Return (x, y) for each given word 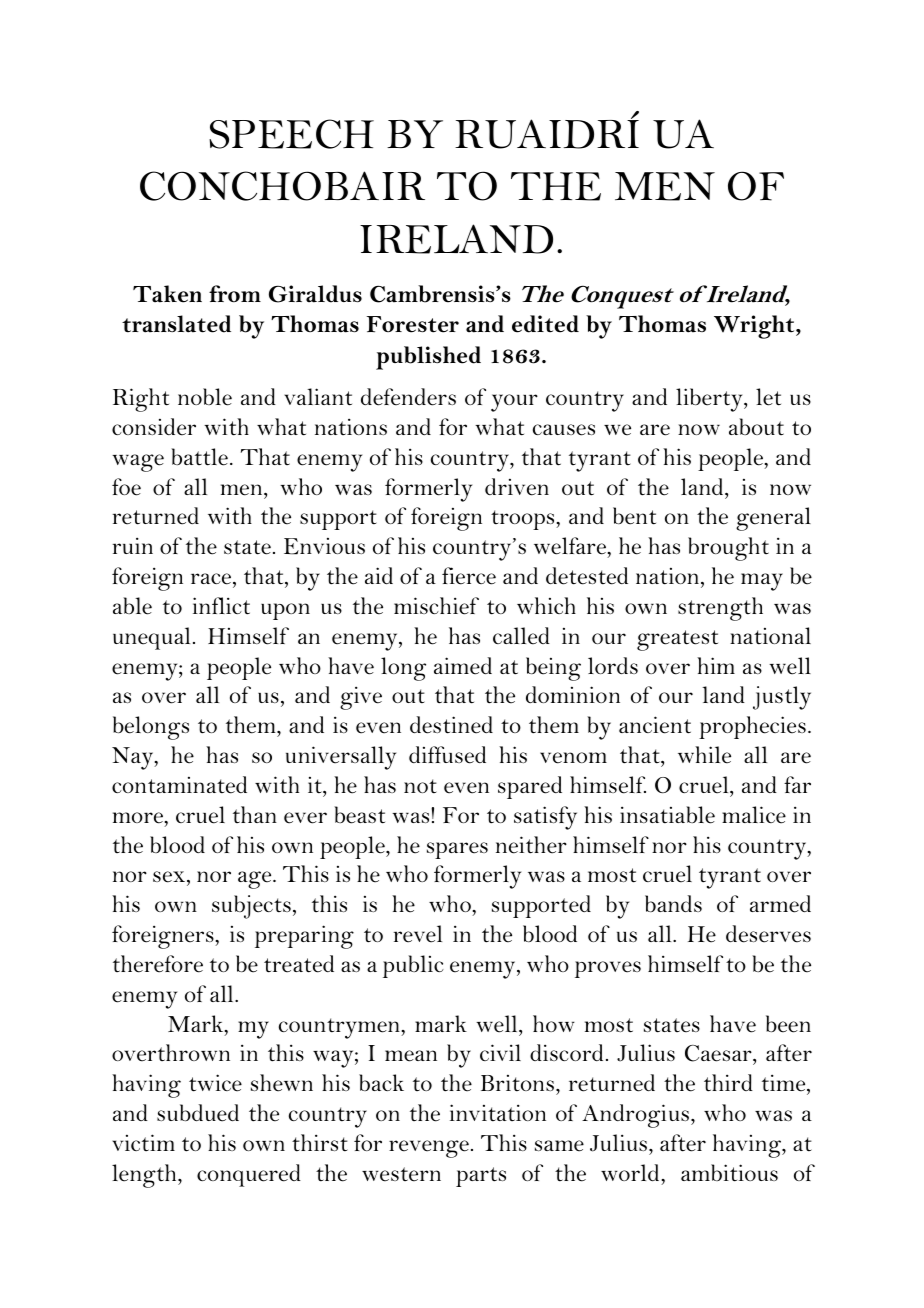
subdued (198, 1113)
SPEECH (291, 134)
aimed (463, 666)
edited (545, 324)
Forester (413, 324)
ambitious (729, 1173)
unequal (151, 638)
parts (481, 1177)
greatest (677, 640)
